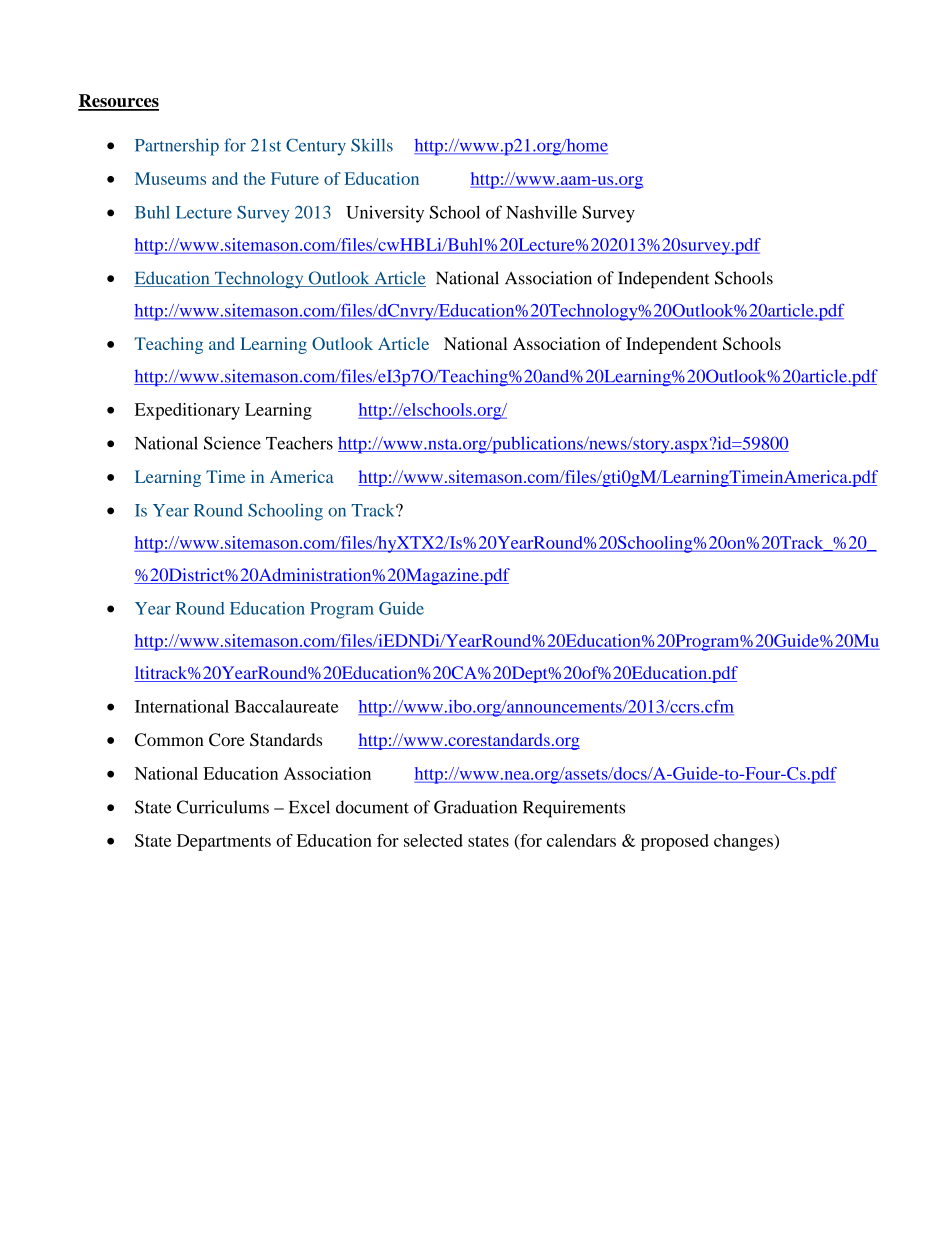  I want to click on Baccalaureate, so click(287, 706).
